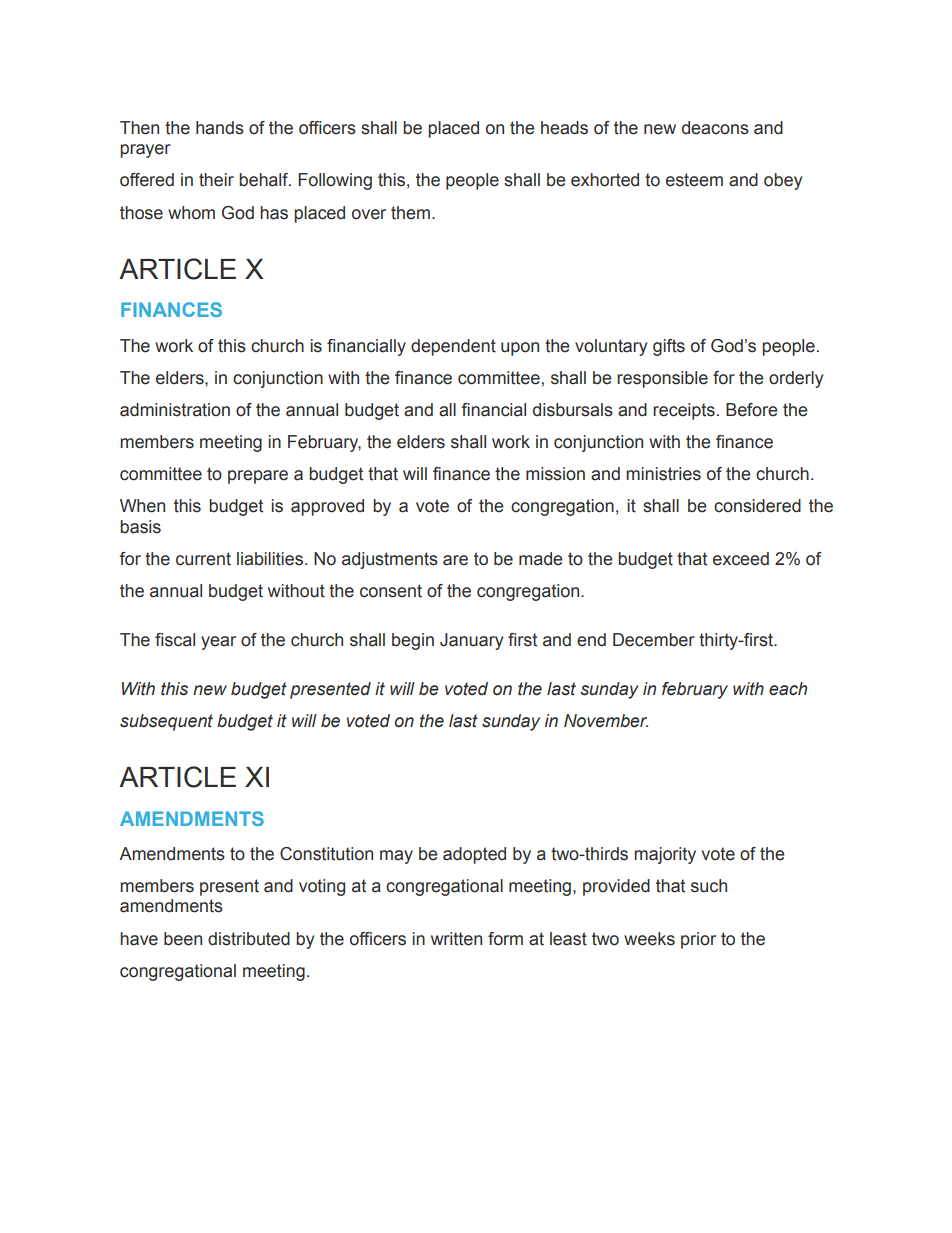 The width and height of the screenshot is (952, 1233). I want to click on distributed, so click(249, 939).
